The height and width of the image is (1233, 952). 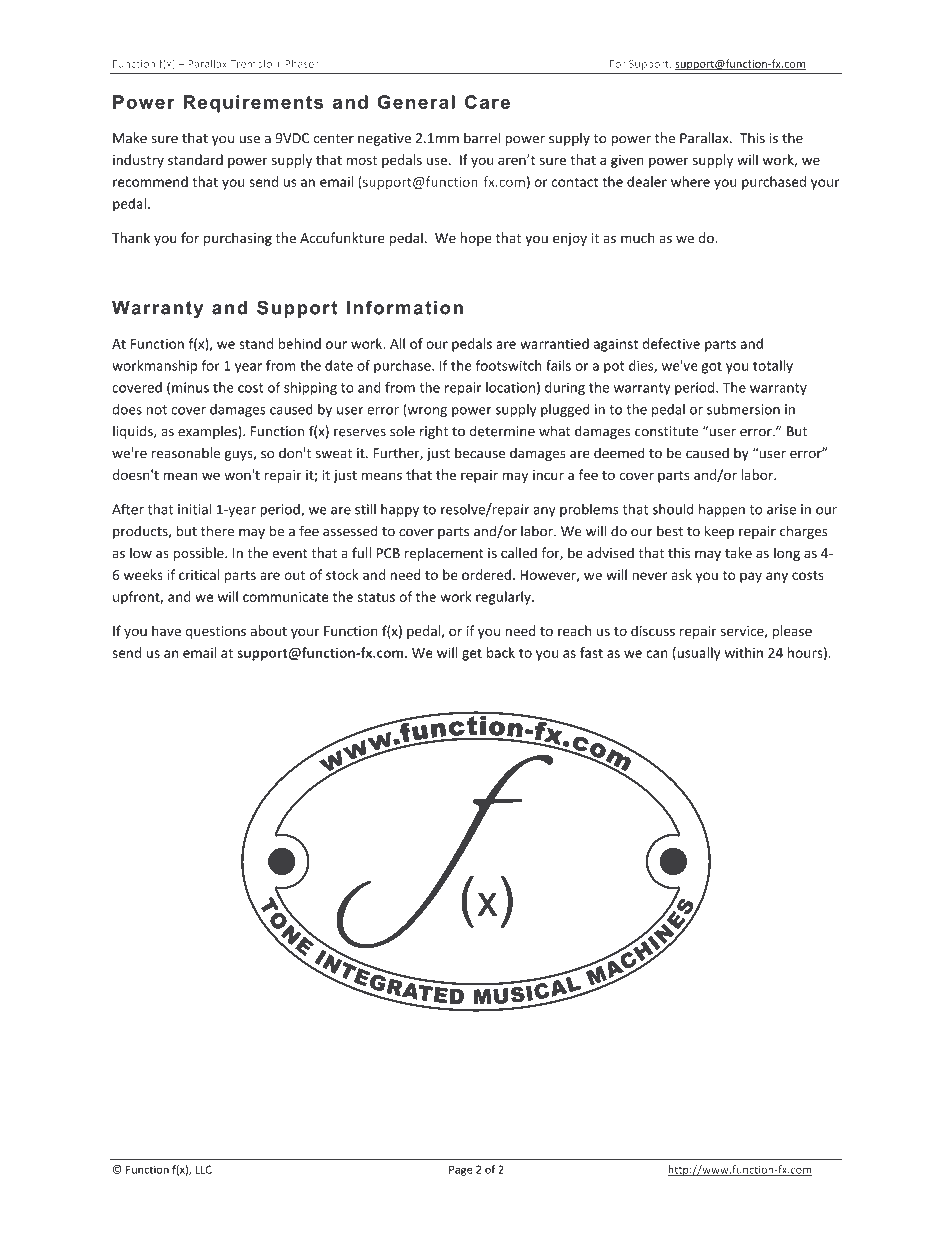 I want to click on have, so click(x=166, y=630).
